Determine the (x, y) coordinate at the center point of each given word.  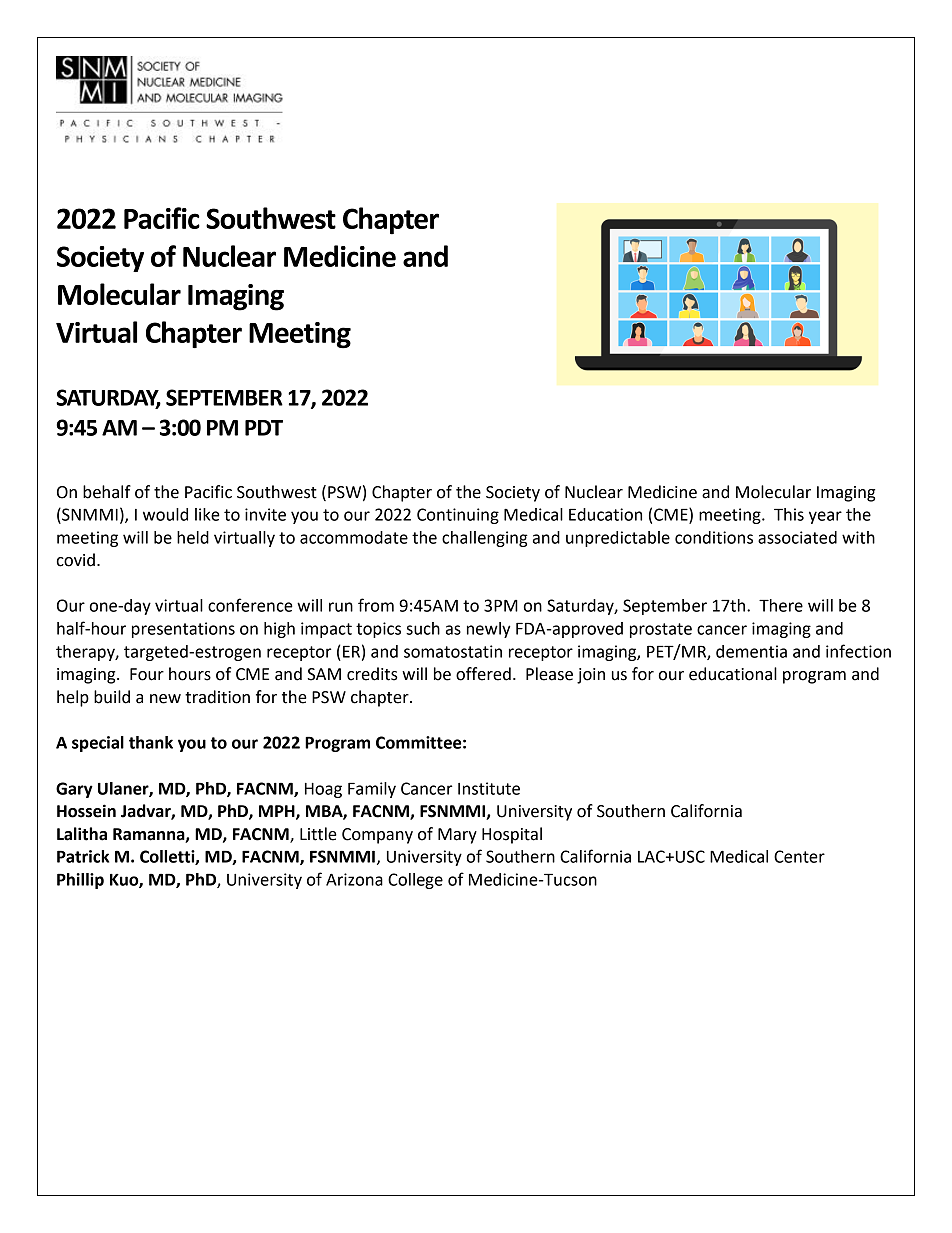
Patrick (83, 856)
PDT (264, 428)
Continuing (458, 516)
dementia (751, 651)
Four (147, 674)
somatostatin (453, 651)
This (789, 514)
